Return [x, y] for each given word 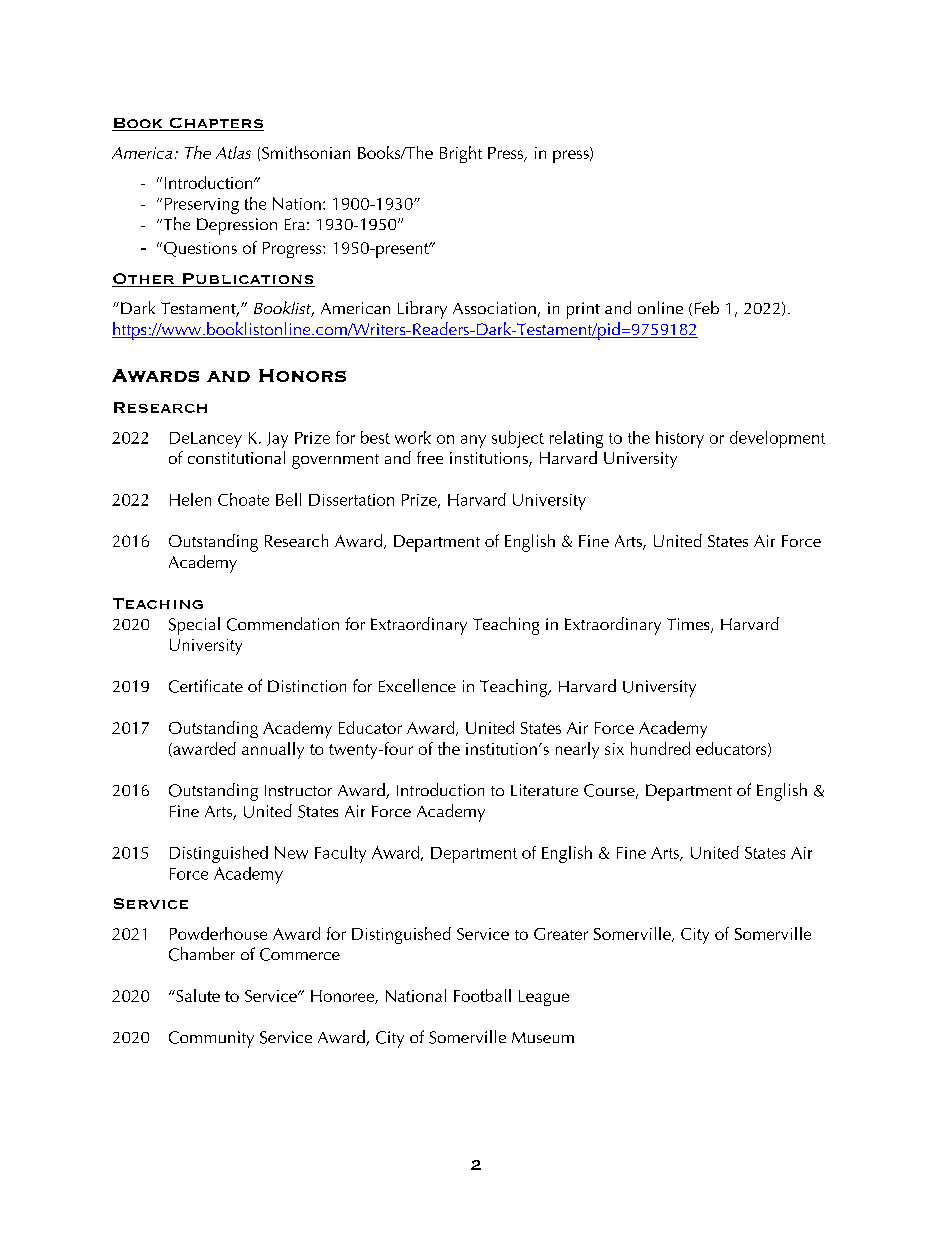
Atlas [233, 152]
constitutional [236, 457]
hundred [660, 748]
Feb [707, 307]
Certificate [206, 686]
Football [482, 995]
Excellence [417, 685]
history [680, 439]
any [473, 441]
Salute [197, 995]
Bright [461, 154]
